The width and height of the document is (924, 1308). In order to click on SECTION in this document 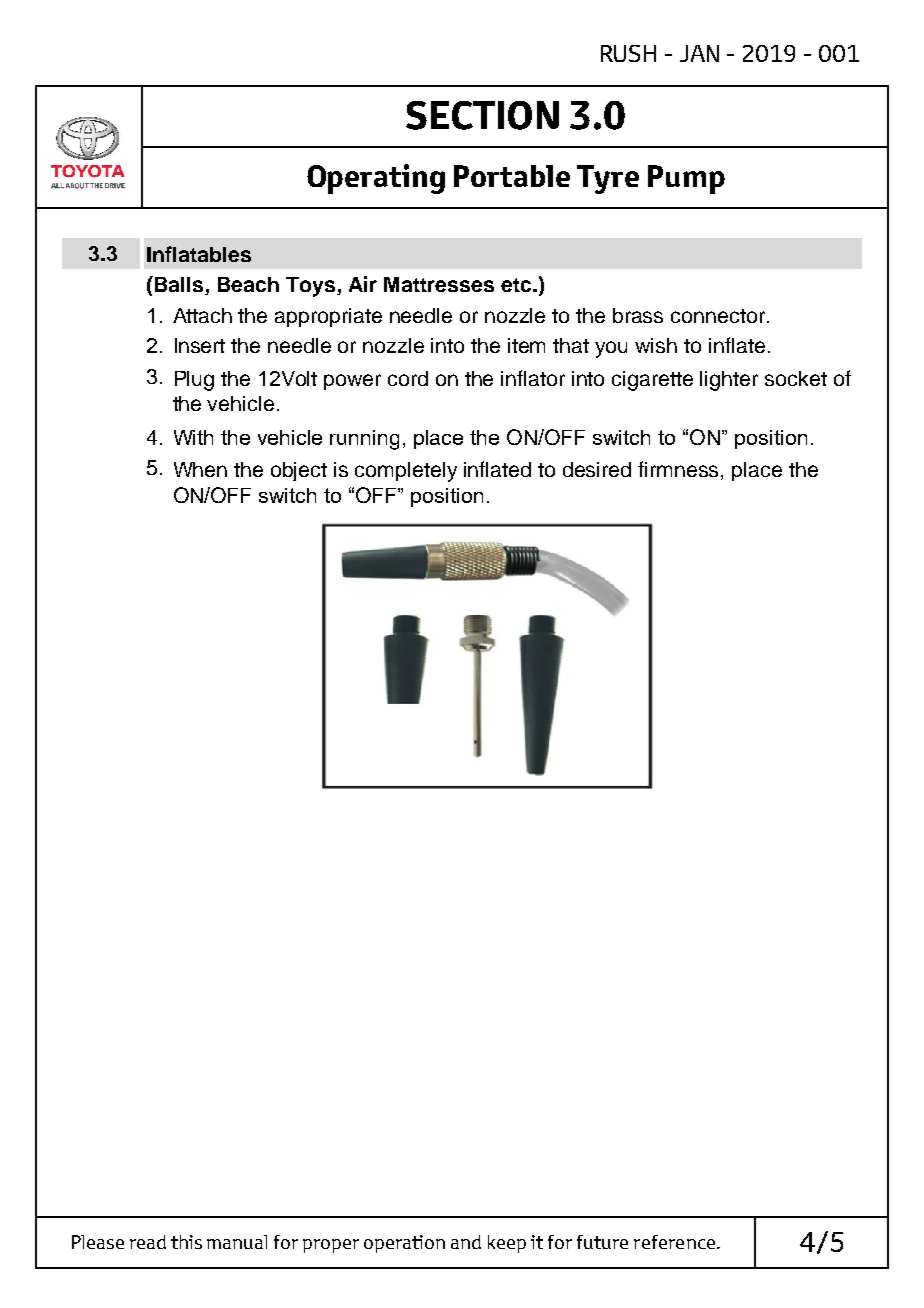, I will do `click(482, 115)`.
